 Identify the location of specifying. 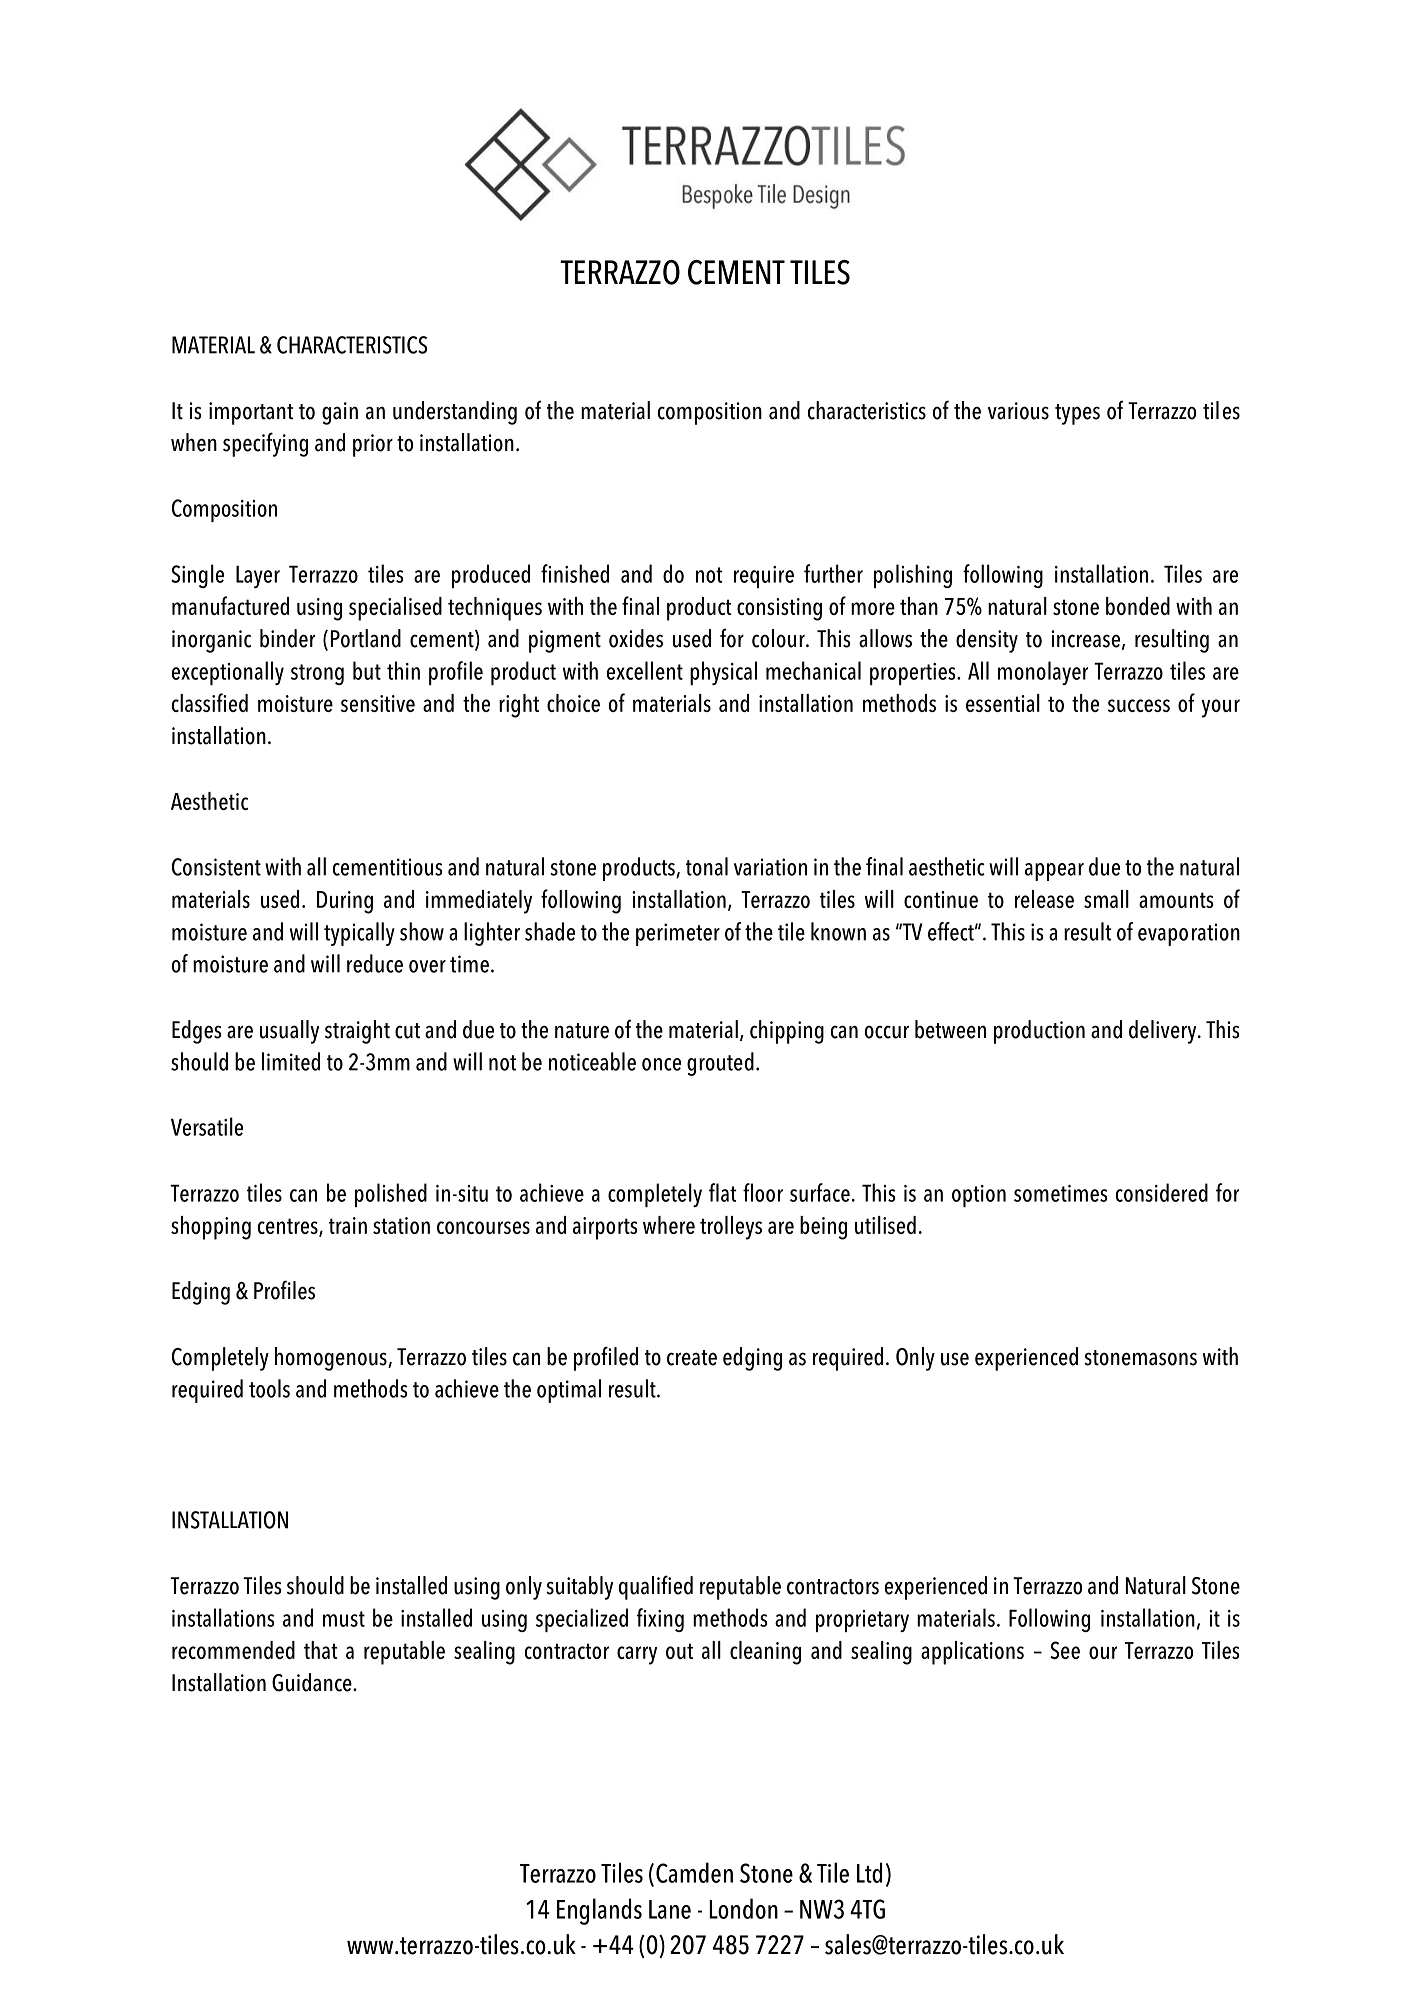
(265, 444).
